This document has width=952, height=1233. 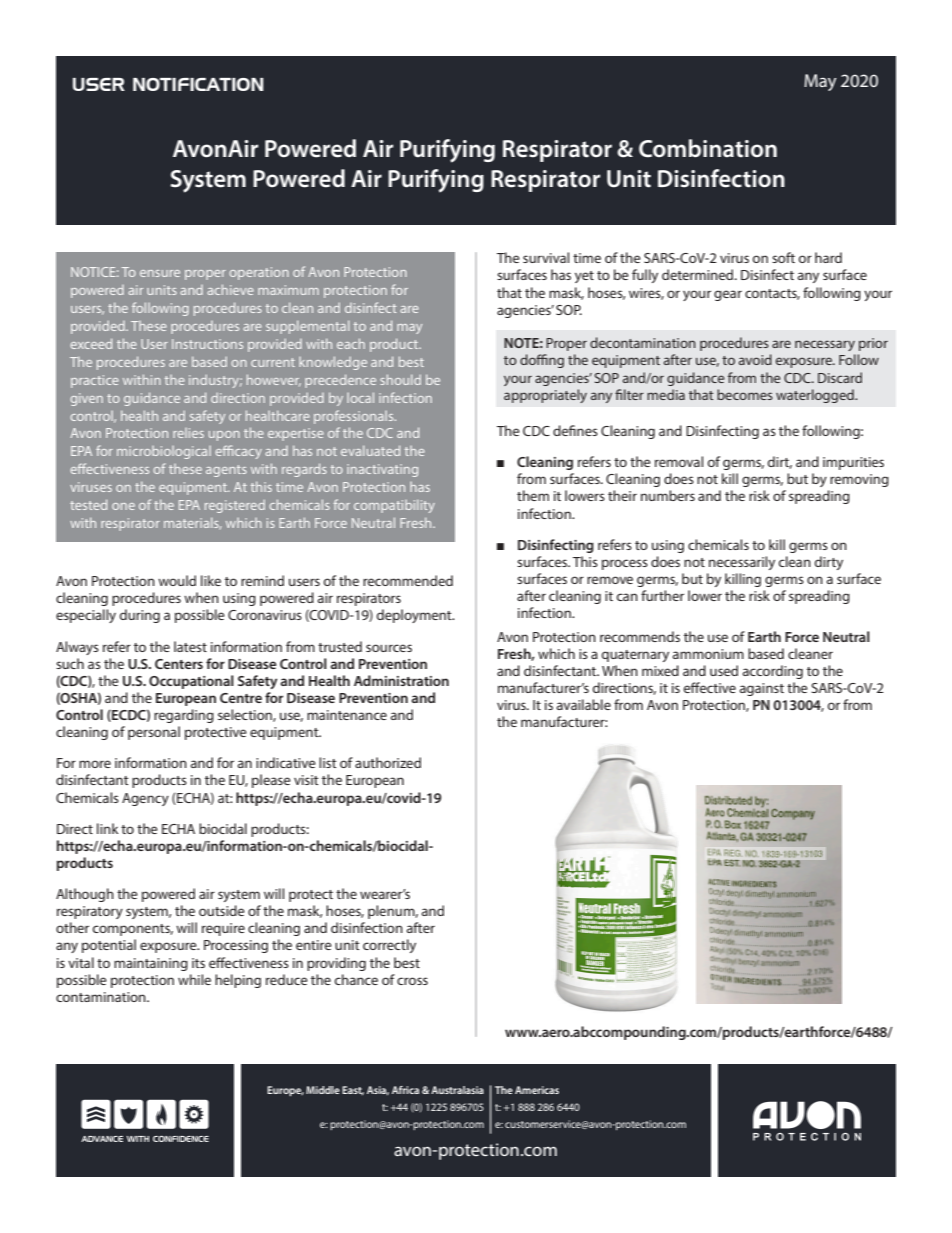 I want to click on Instructions, so click(x=207, y=344).
